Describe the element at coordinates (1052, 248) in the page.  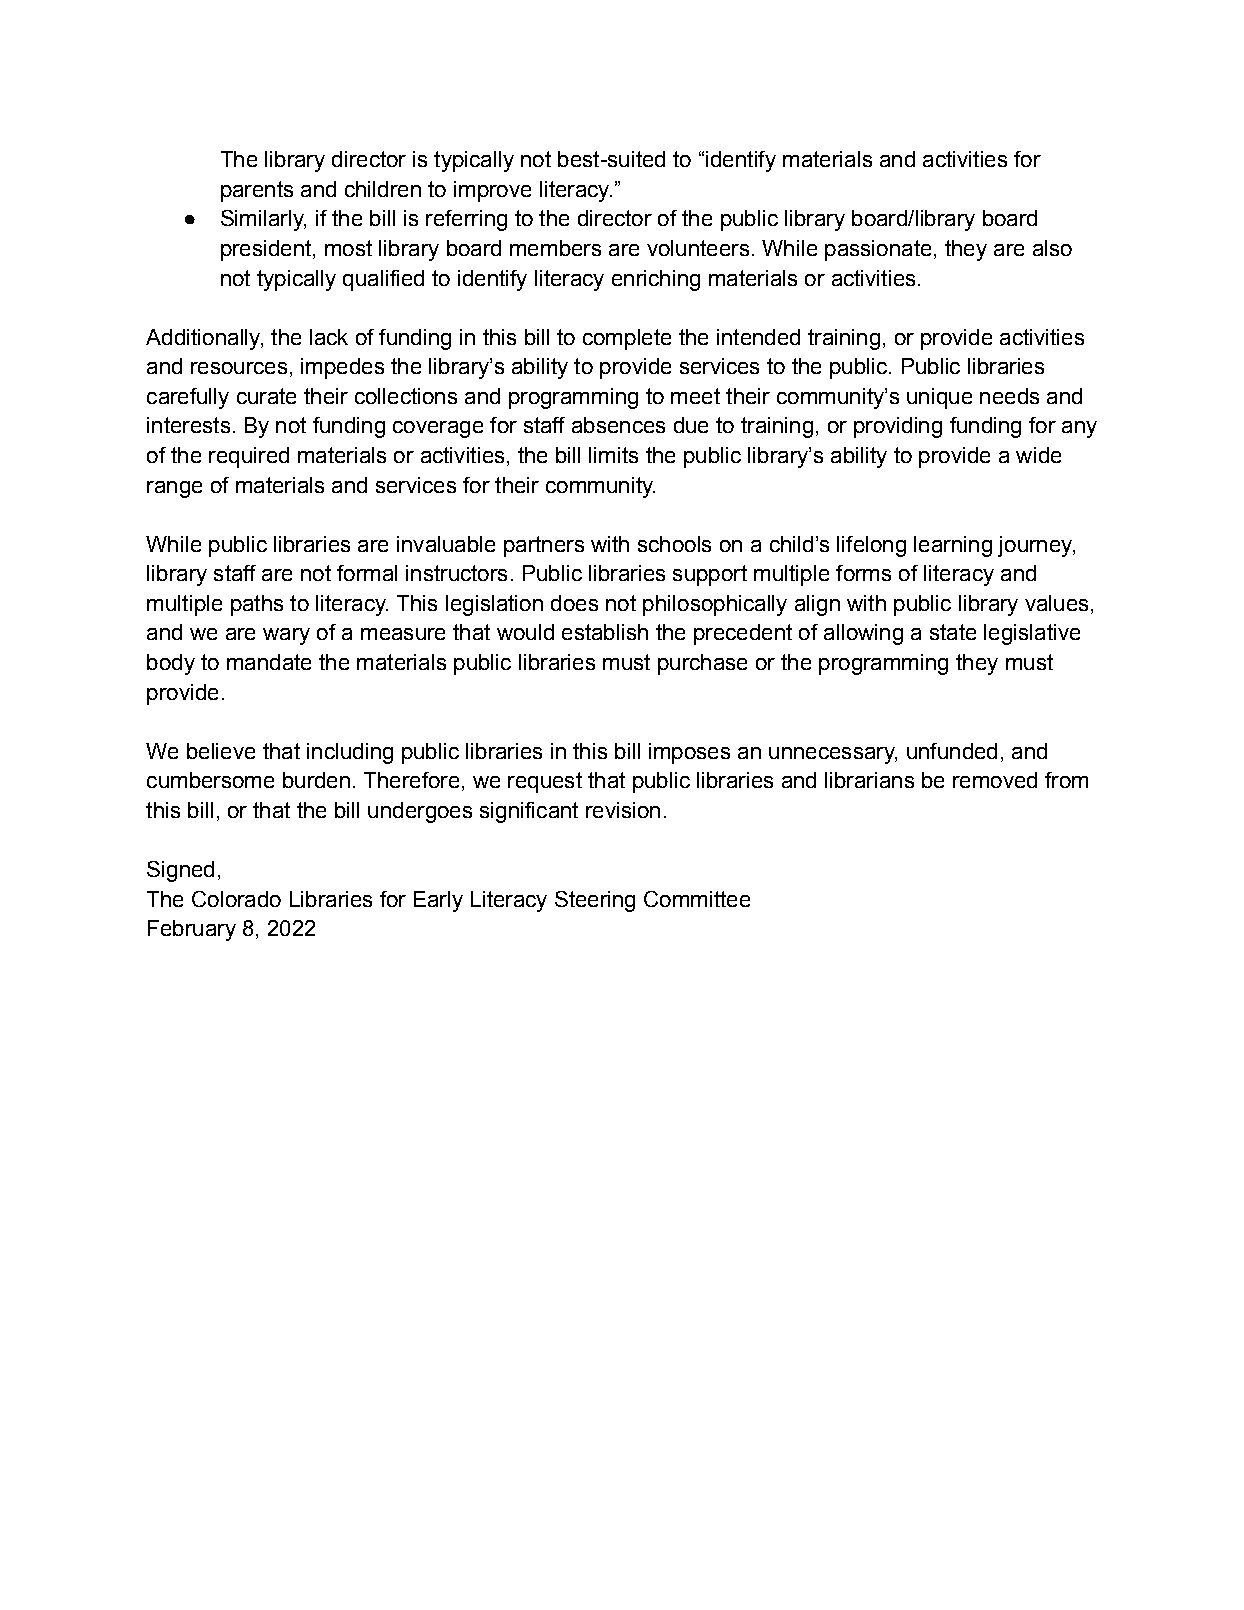
I see `also` at that location.
